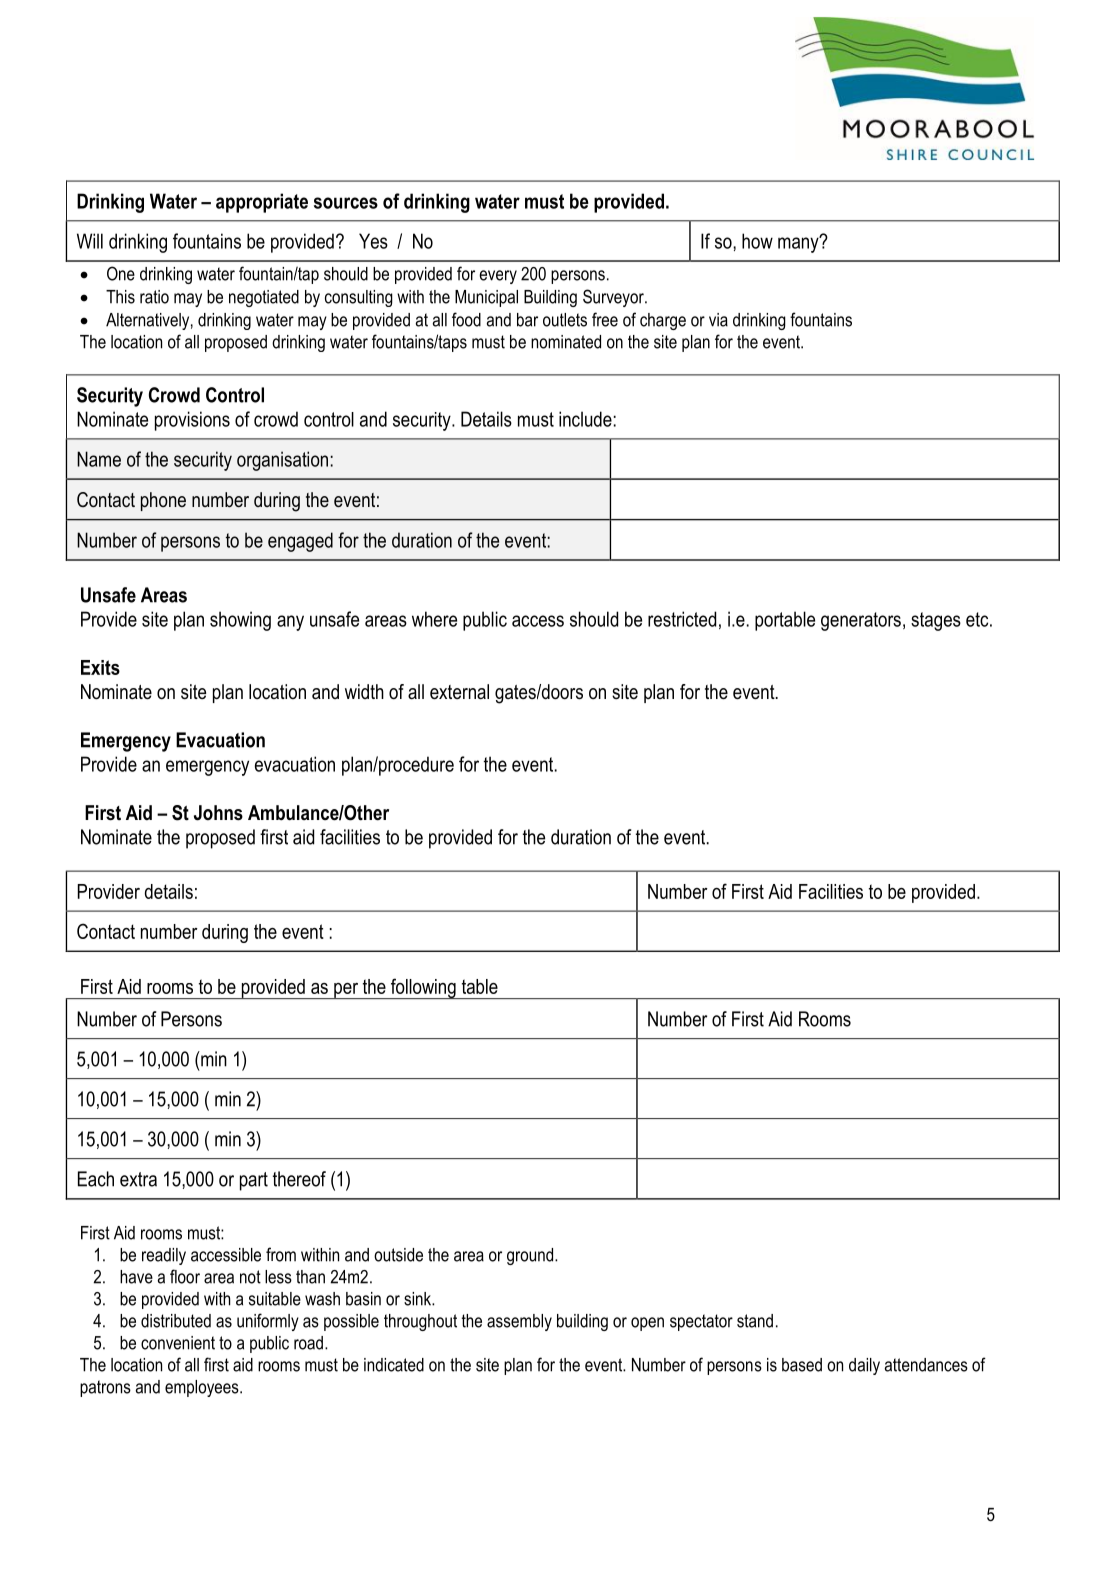 This screenshot has width=1114, height=1576. I want to click on every, so click(498, 277).
